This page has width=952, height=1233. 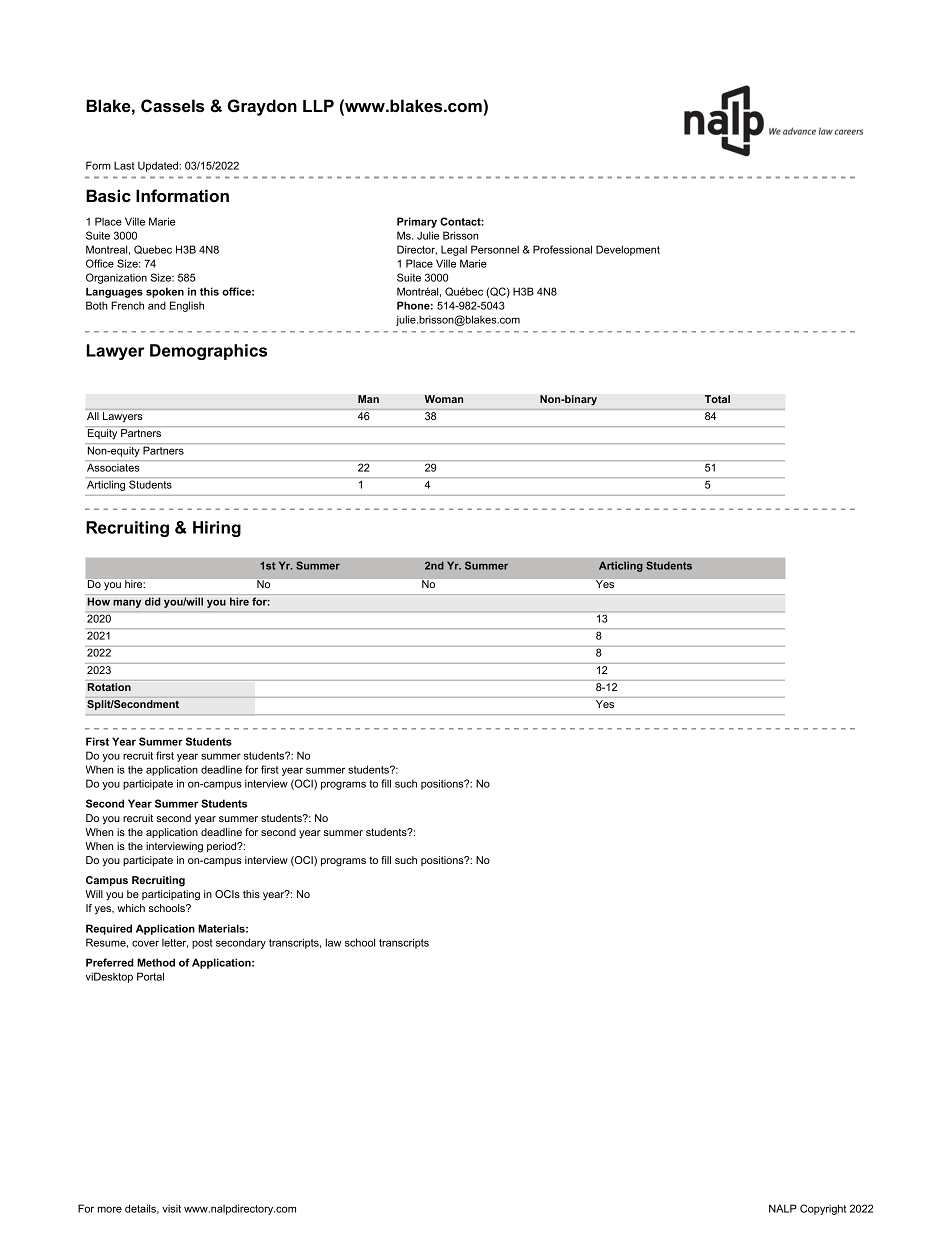 I want to click on Copyright, so click(x=823, y=1209).
